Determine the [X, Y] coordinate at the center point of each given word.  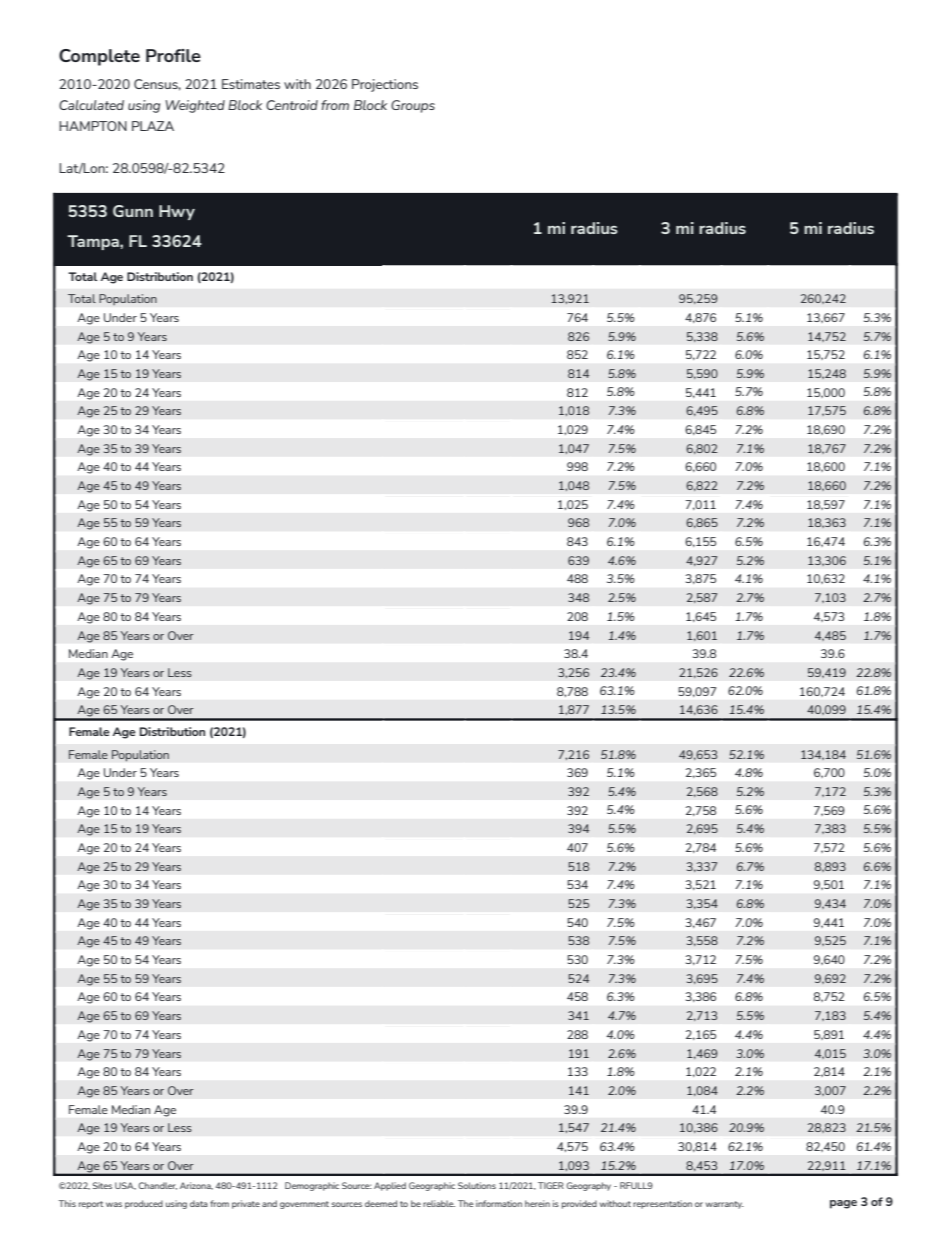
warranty [724, 1205]
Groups [413, 106]
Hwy [177, 212]
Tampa [94, 242]
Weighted [195, 106]
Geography [589, 1186]
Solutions [477, 1185]
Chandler [158, 1186]
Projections [385, 85]
